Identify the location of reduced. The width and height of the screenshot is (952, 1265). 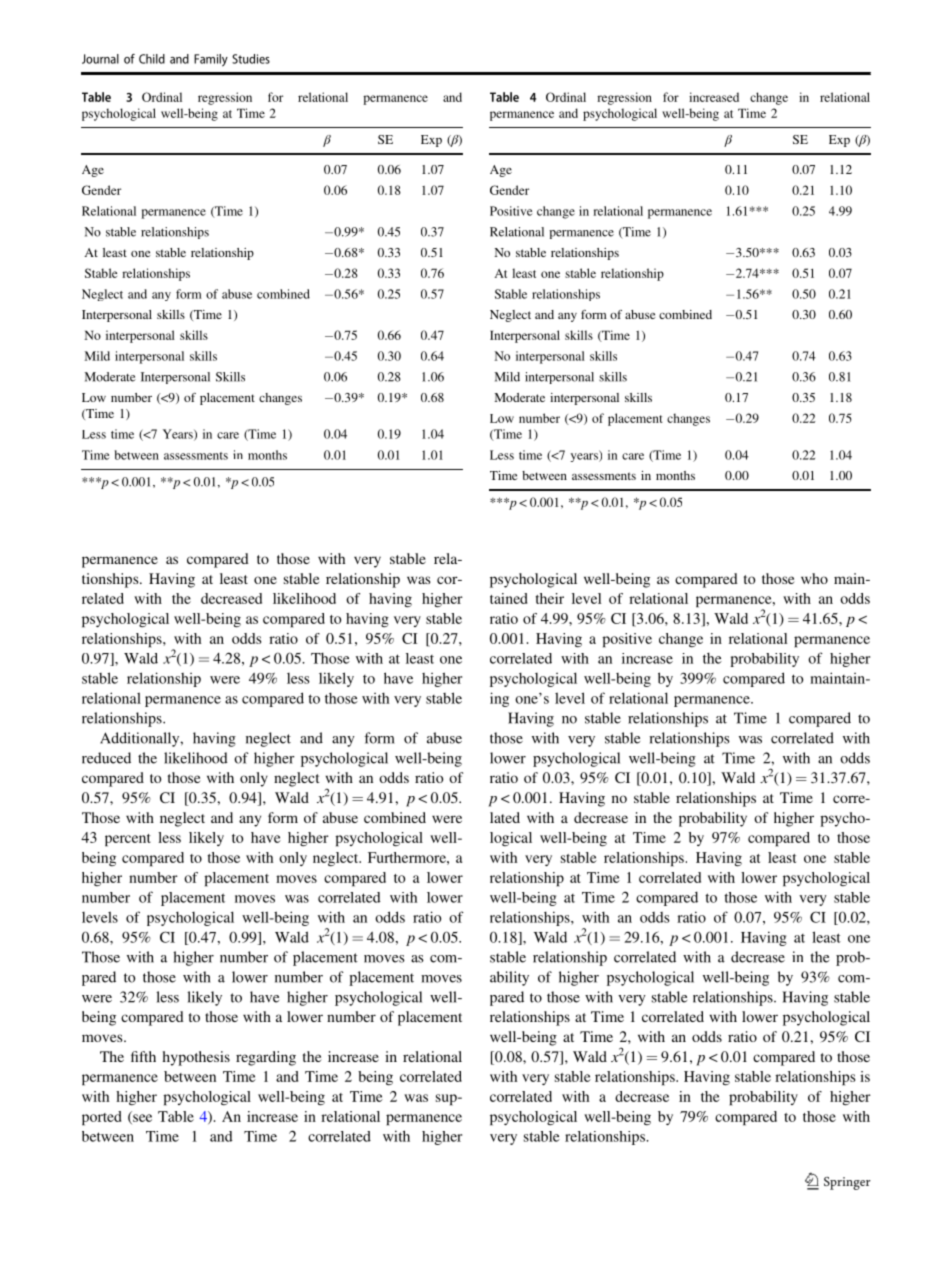
(106, 758).
